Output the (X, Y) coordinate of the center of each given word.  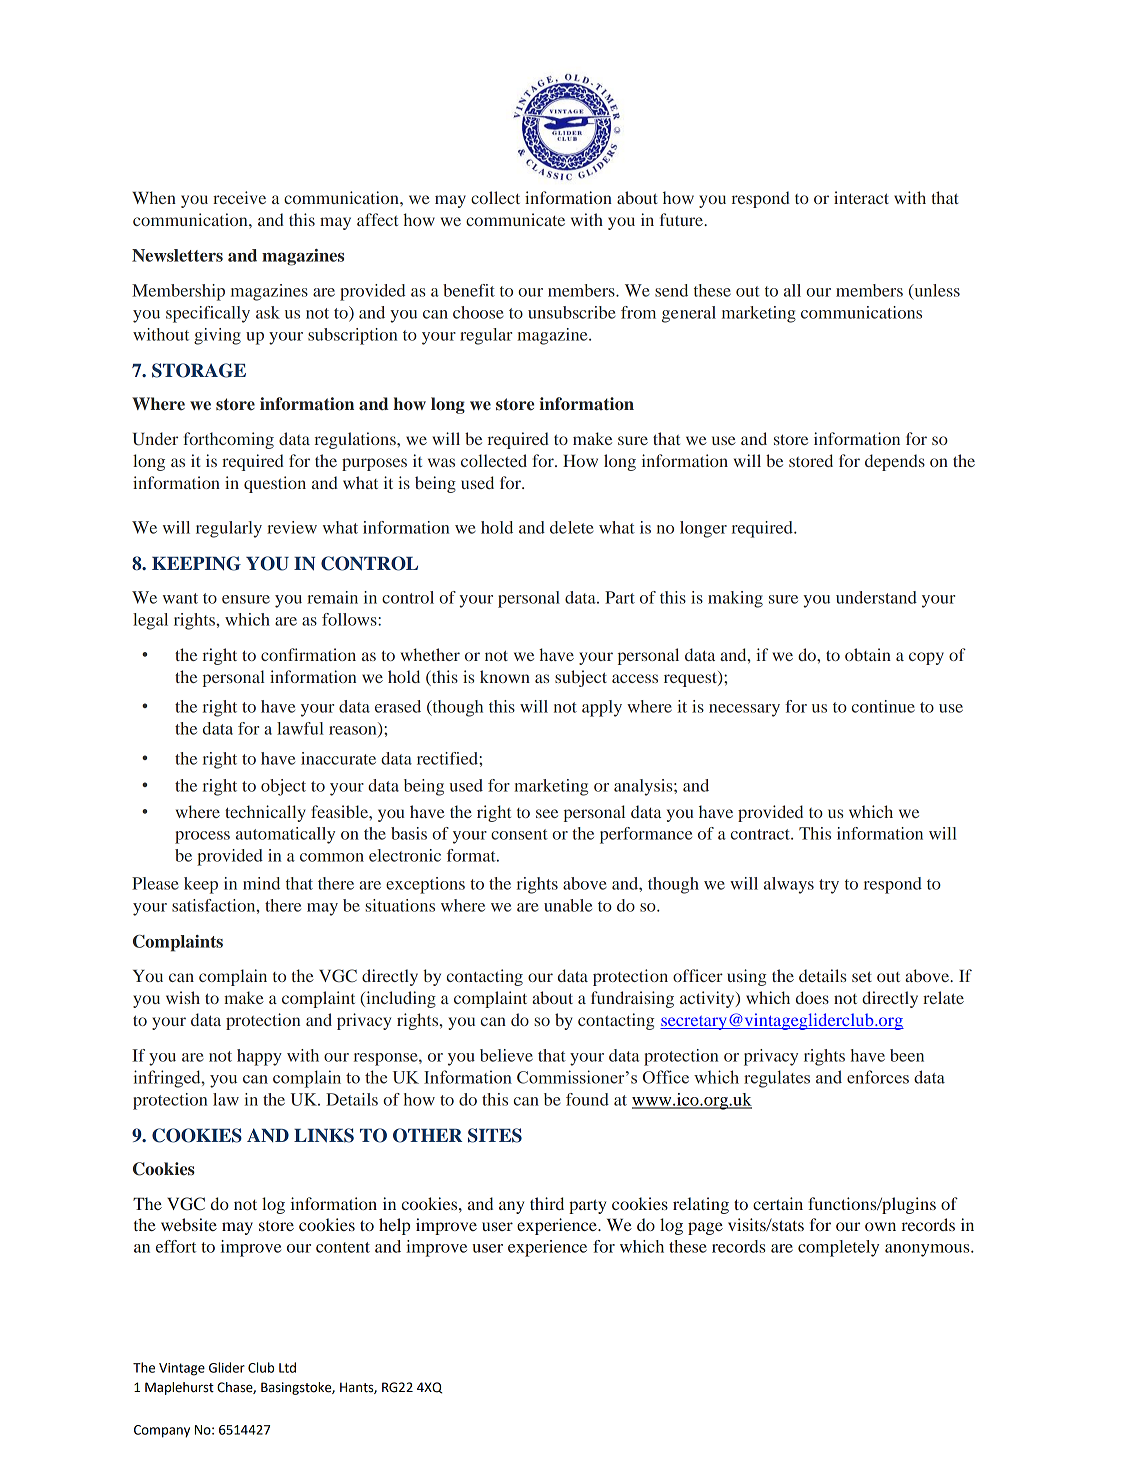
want (180, 598)
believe (506, 1055)
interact (861, 197)
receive (239, 197)
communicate (515, 219)
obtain (868, 654)
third (547, 1203)
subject (581, 678)
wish (183, 997)
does (812, 997)
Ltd (287, 1367)
